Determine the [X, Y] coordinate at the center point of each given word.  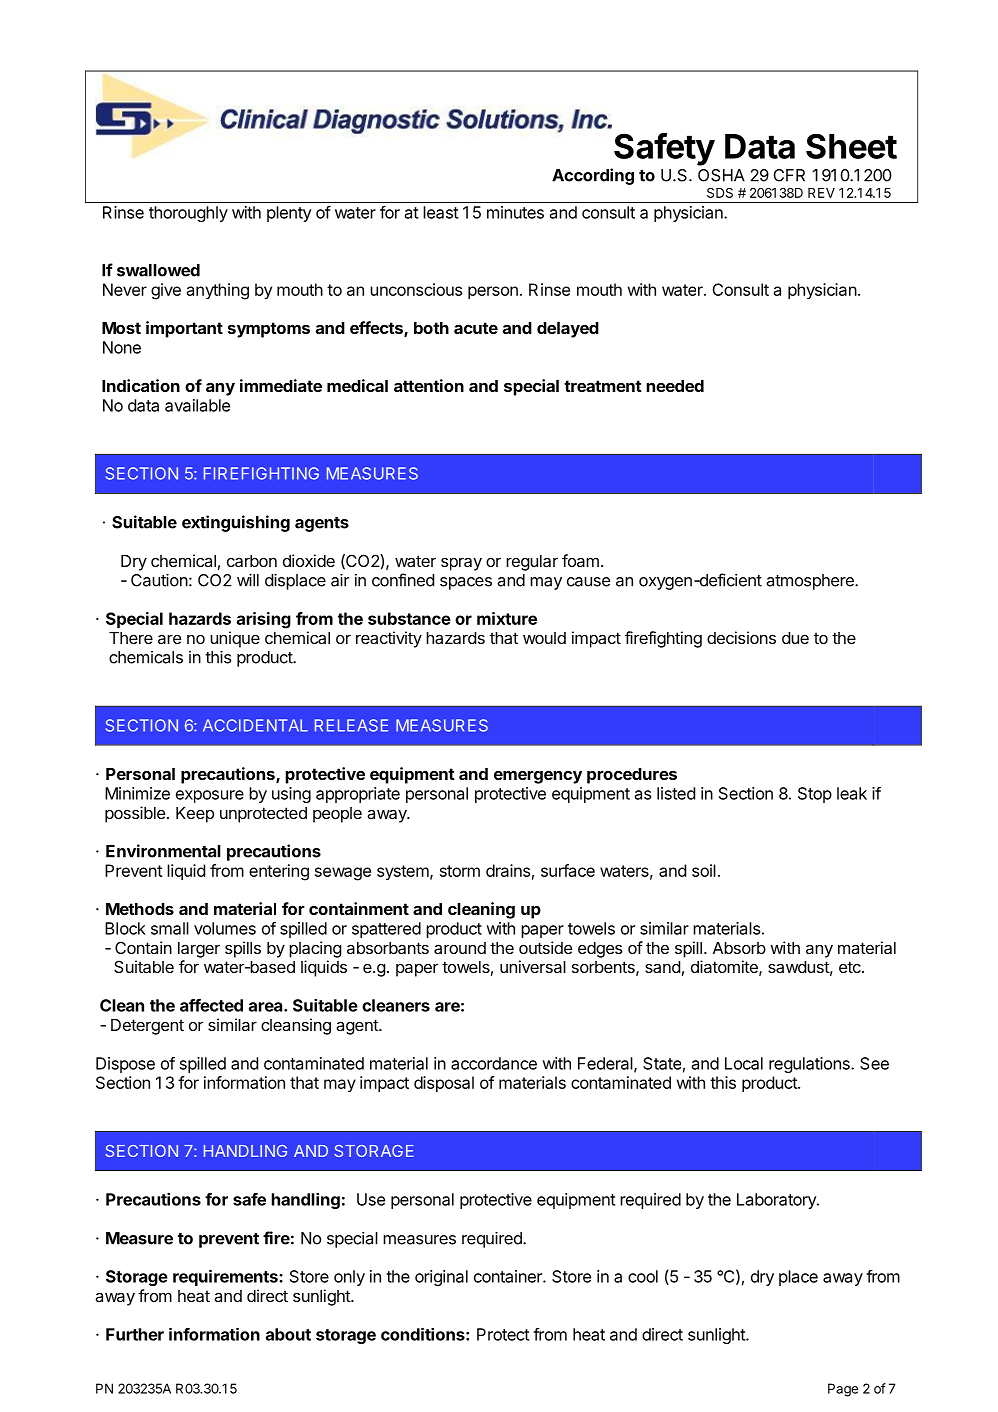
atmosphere [811, 582]
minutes [515, 212]
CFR [789, 175]
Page [843, 1390]
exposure [210, 796]
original [441, 1278]
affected [211, 1005]
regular [532, 563]
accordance [494, 1063]
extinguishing [236, 523]
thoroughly [188, 214]
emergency [538, 777]
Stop [815, 795]
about [288, 1334]
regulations [810, 1065]
